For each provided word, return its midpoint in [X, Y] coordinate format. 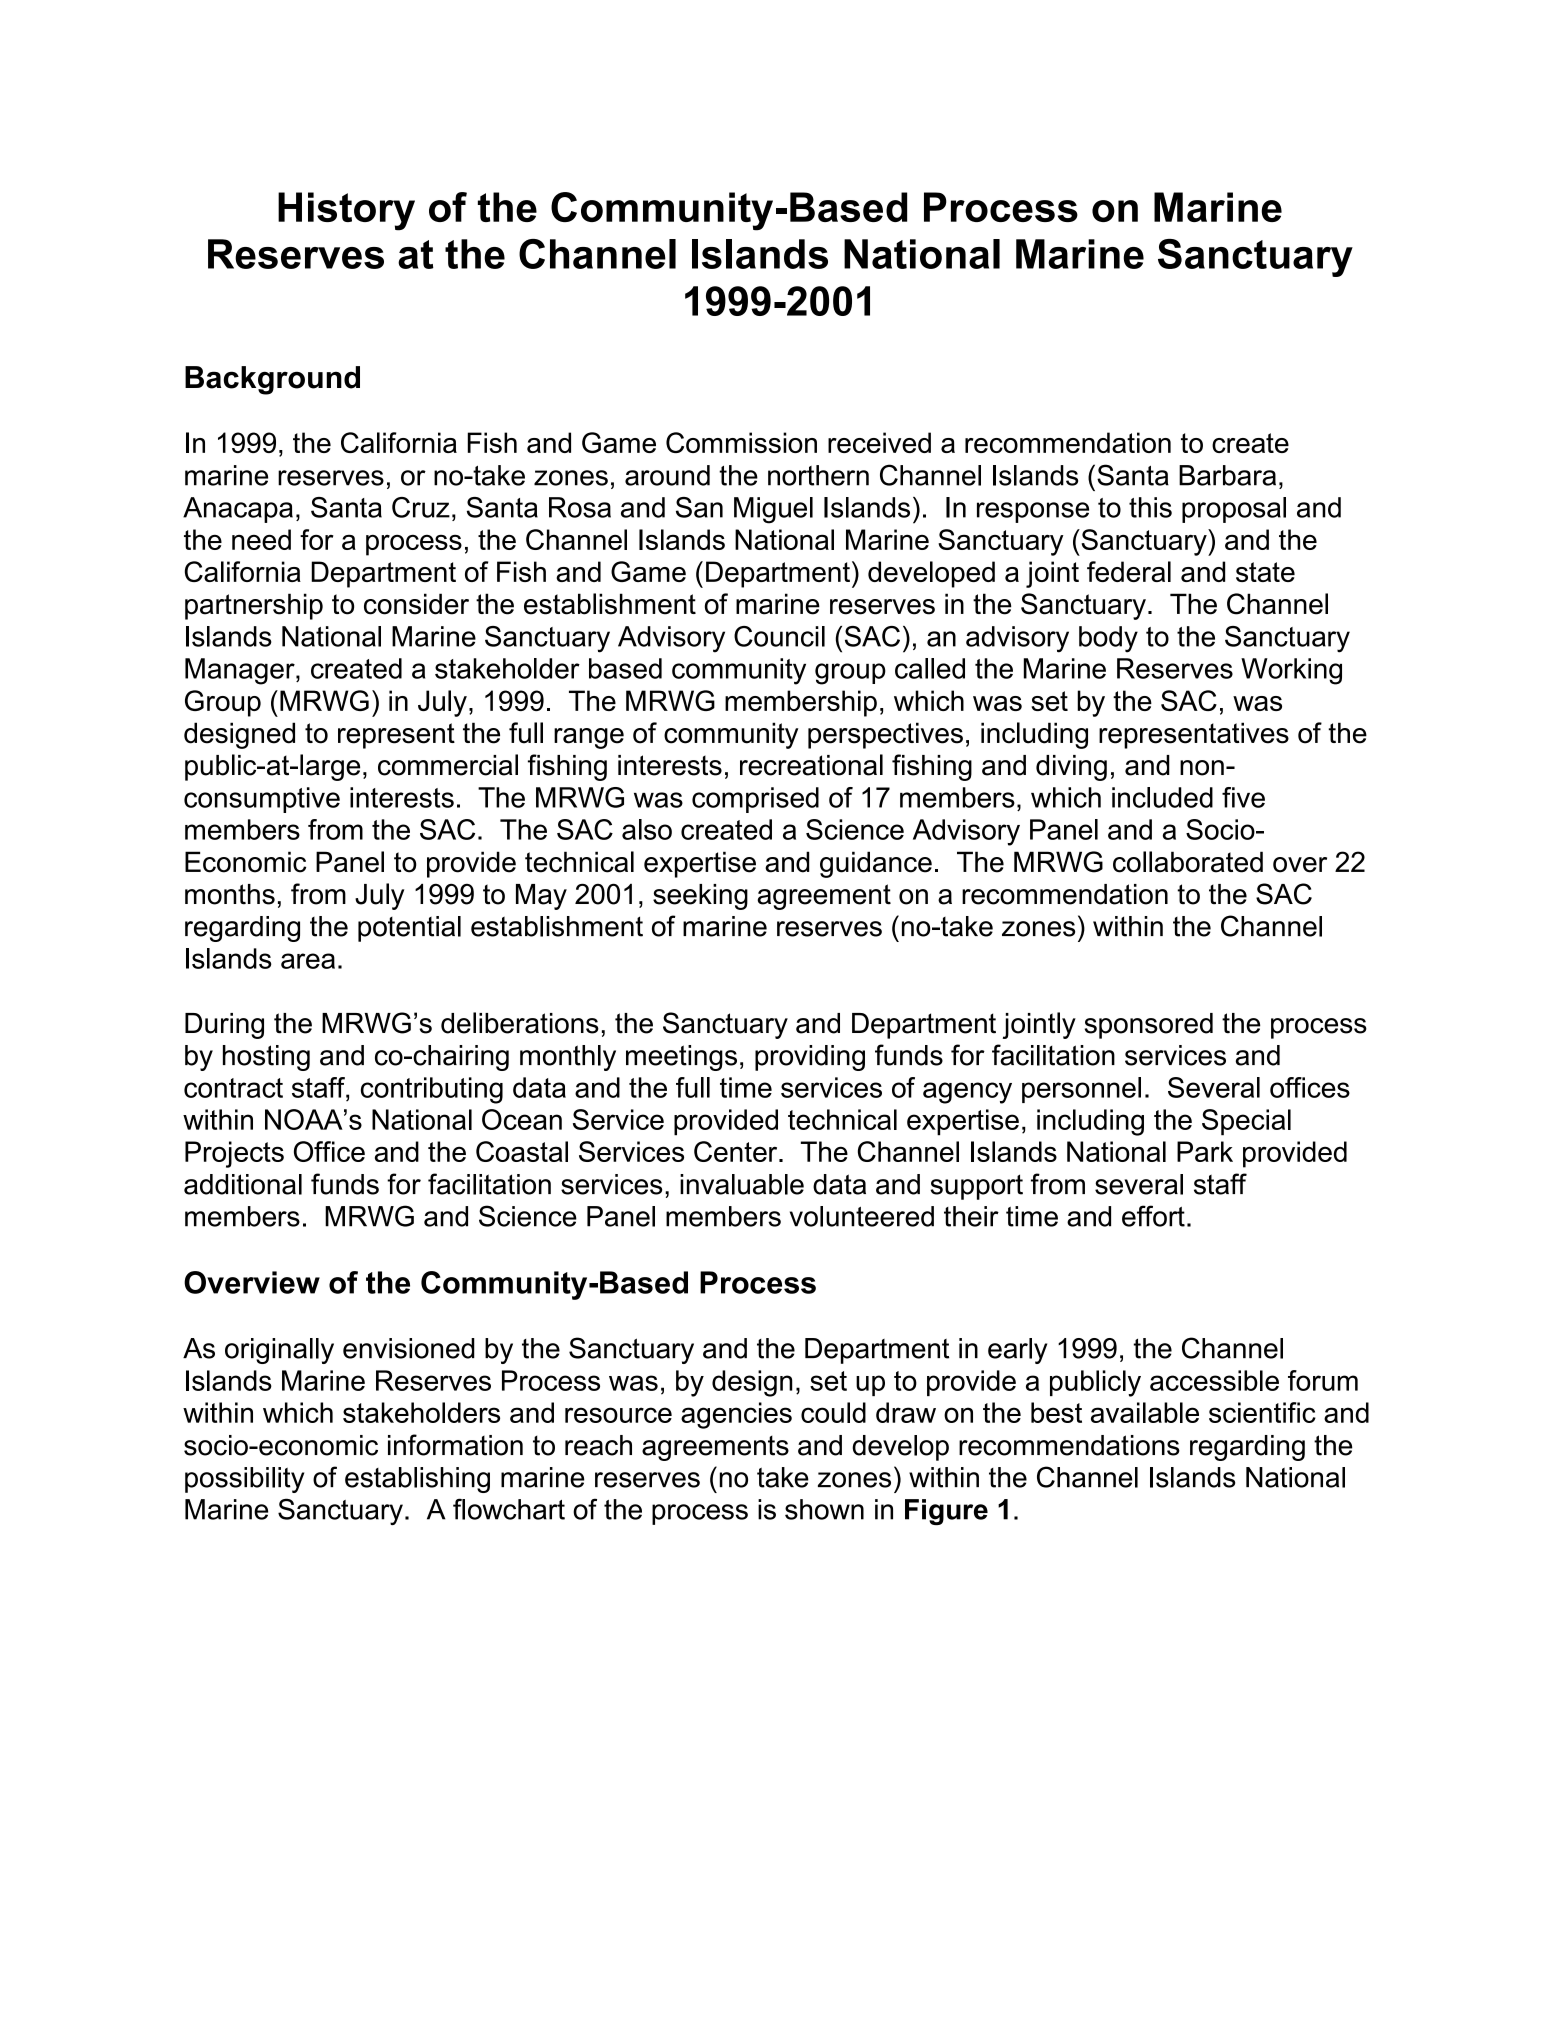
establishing [417, 1480]
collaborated [1188, 862]
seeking [700, 897]
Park [1205, 1151]
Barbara [1227, 475]
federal [1129, 571]
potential [409, 929]
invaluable [742, 1184]
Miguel [773, 510]
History [346, 211]
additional [243, 1184]
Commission [741, 442]
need [261, 539]
